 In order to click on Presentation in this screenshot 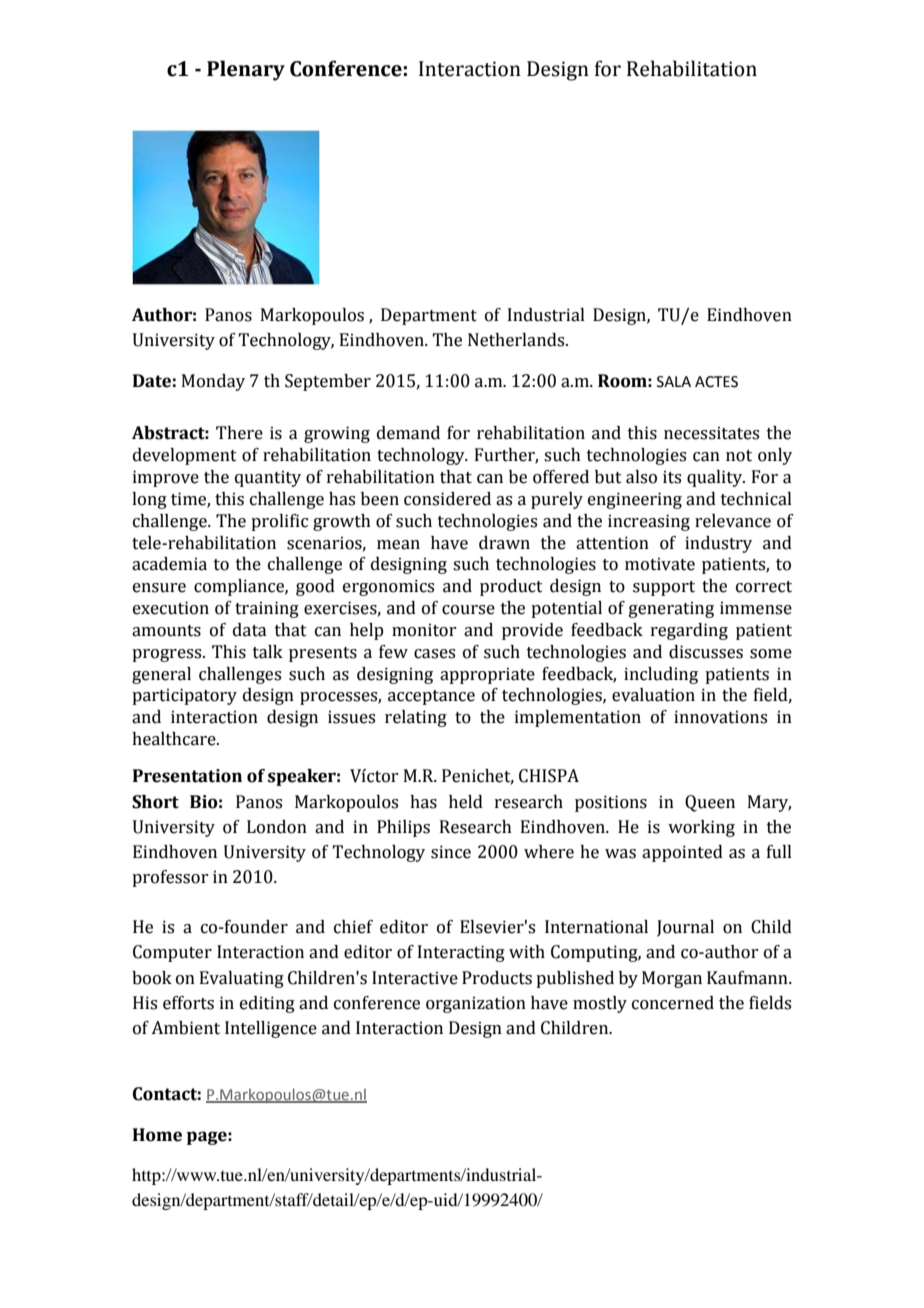, I will do `click(187, 776)`.
